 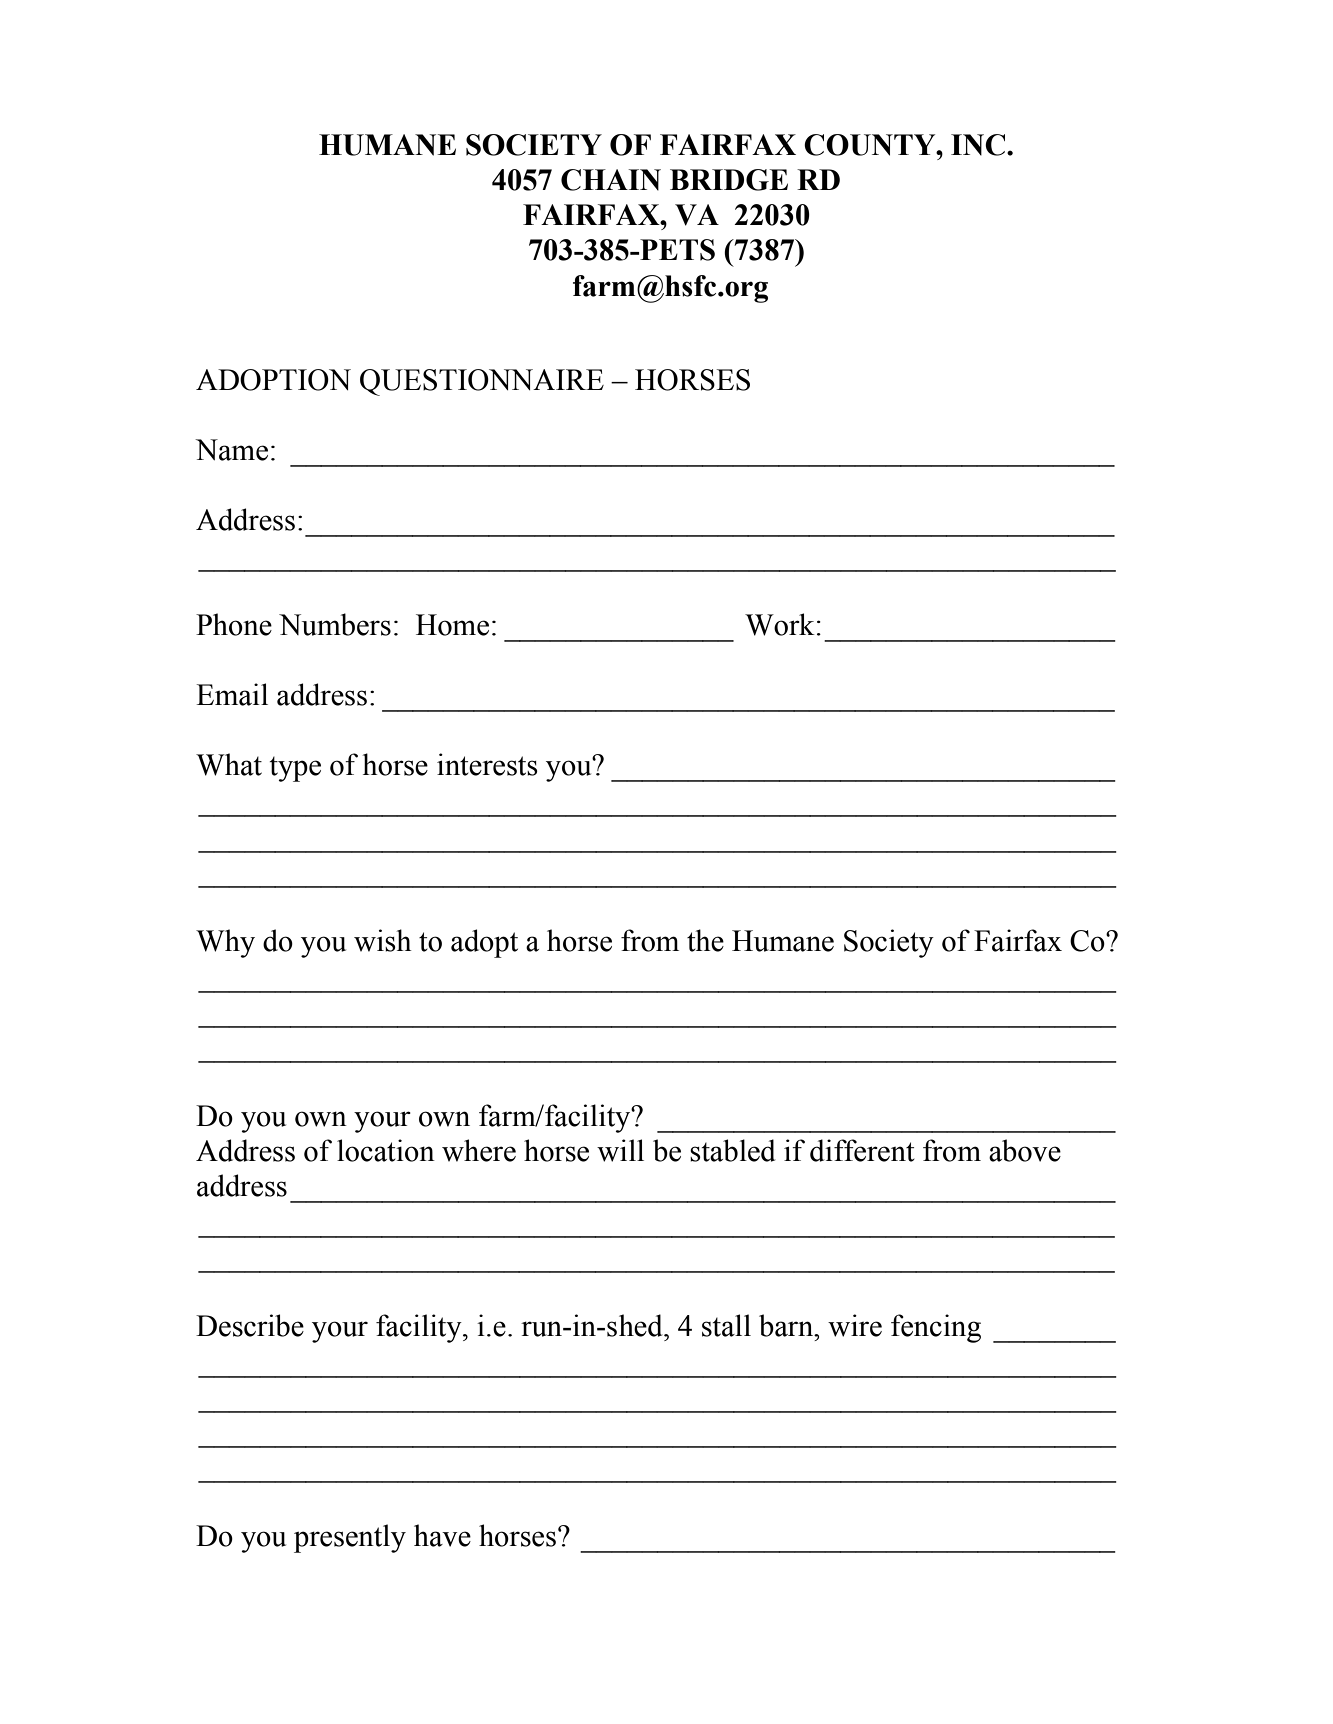 What do you see at coordinates (978, 145) in the screenshot?
I see `INC` at bounding box center [978, 145].
